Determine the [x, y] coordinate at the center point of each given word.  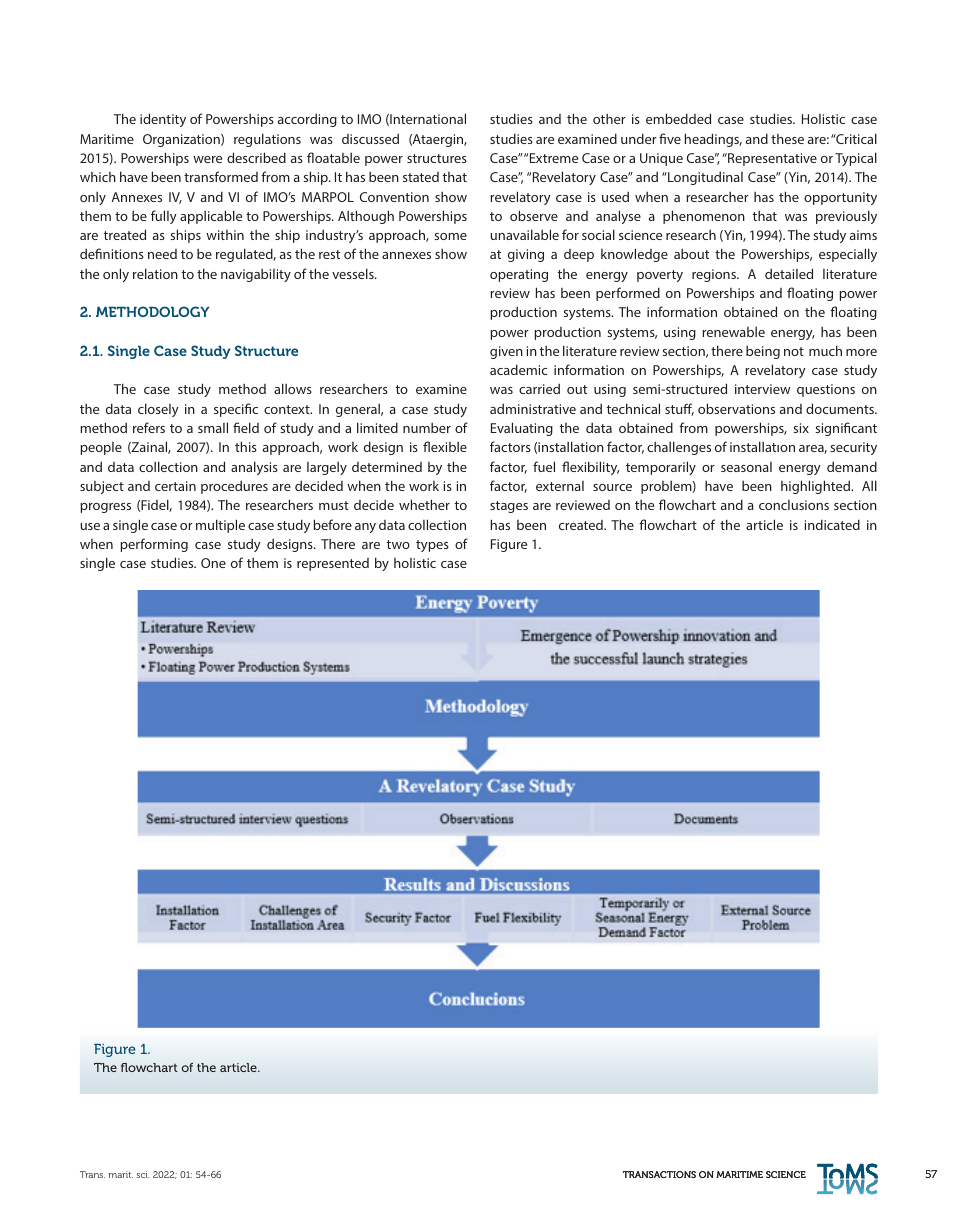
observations [736, 408]
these [787, 139]
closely [158, 410]
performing [154, 545]
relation [155, 273]
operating [519, 275]
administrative [533, 408]
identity [163, 120]
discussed [370, 138]
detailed [789, 273]
